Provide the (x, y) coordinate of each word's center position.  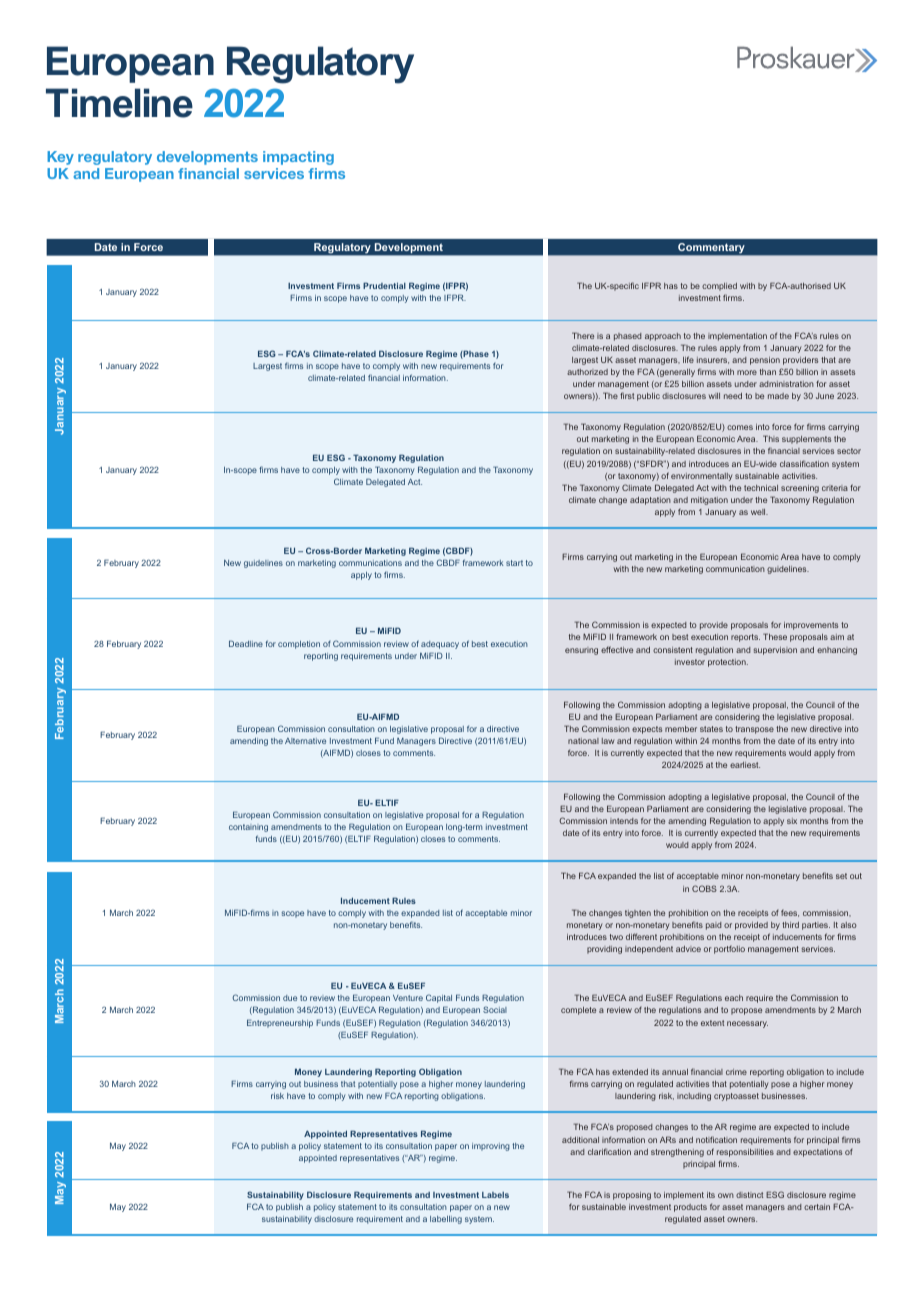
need (733, 396)
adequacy (440, 645)
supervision (775, 651)
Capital (439, 998)
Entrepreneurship (280, 1023)
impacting (298, 158)
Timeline (119, 103)
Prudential (384, 285)
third (790, 925)
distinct (749, 1195)
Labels (495, 1195)
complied (719, 287)
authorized (587, 372)
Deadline (246, 643)
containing (248, 828)
